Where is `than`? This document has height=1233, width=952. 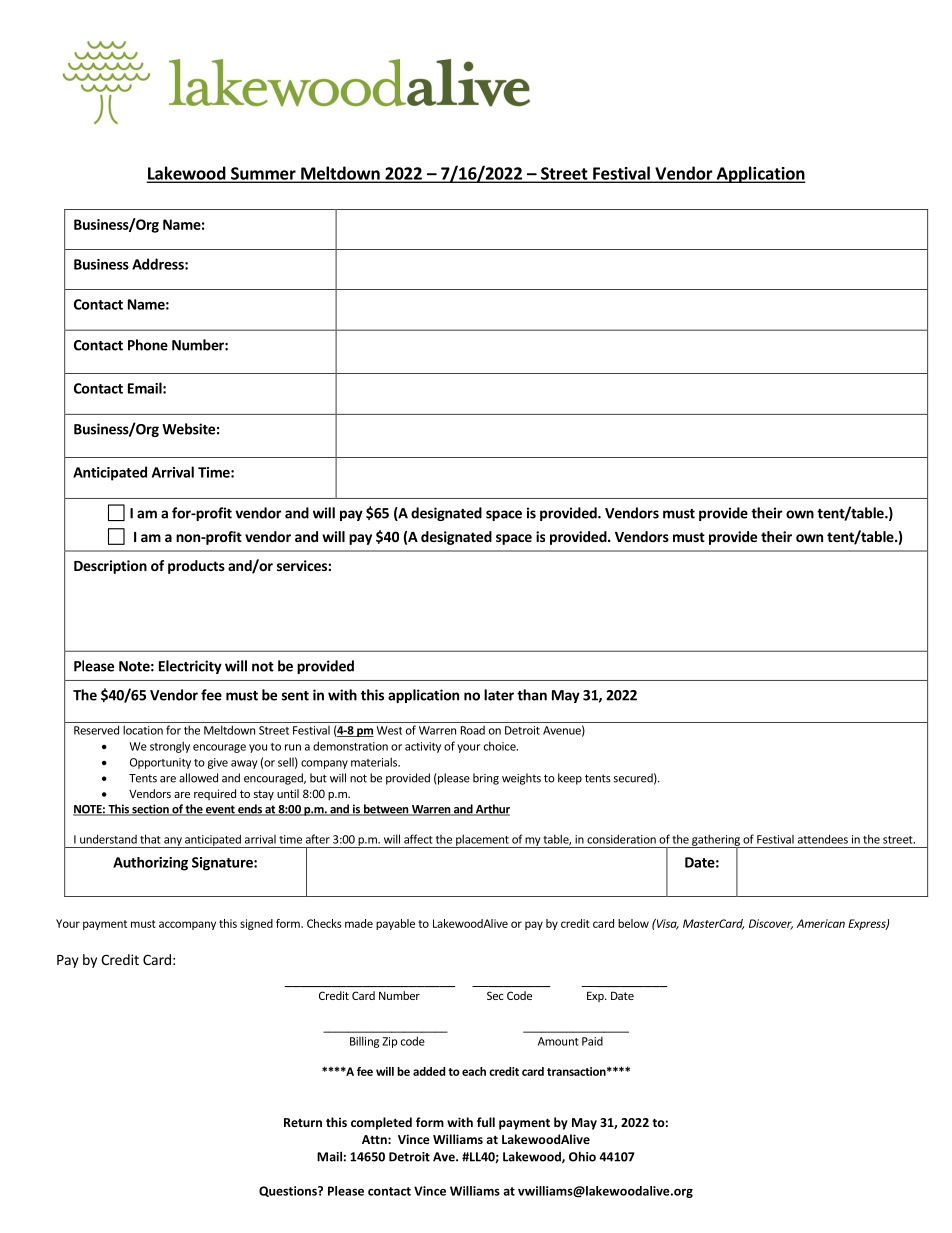 than is located at coordinates (532, 695).
